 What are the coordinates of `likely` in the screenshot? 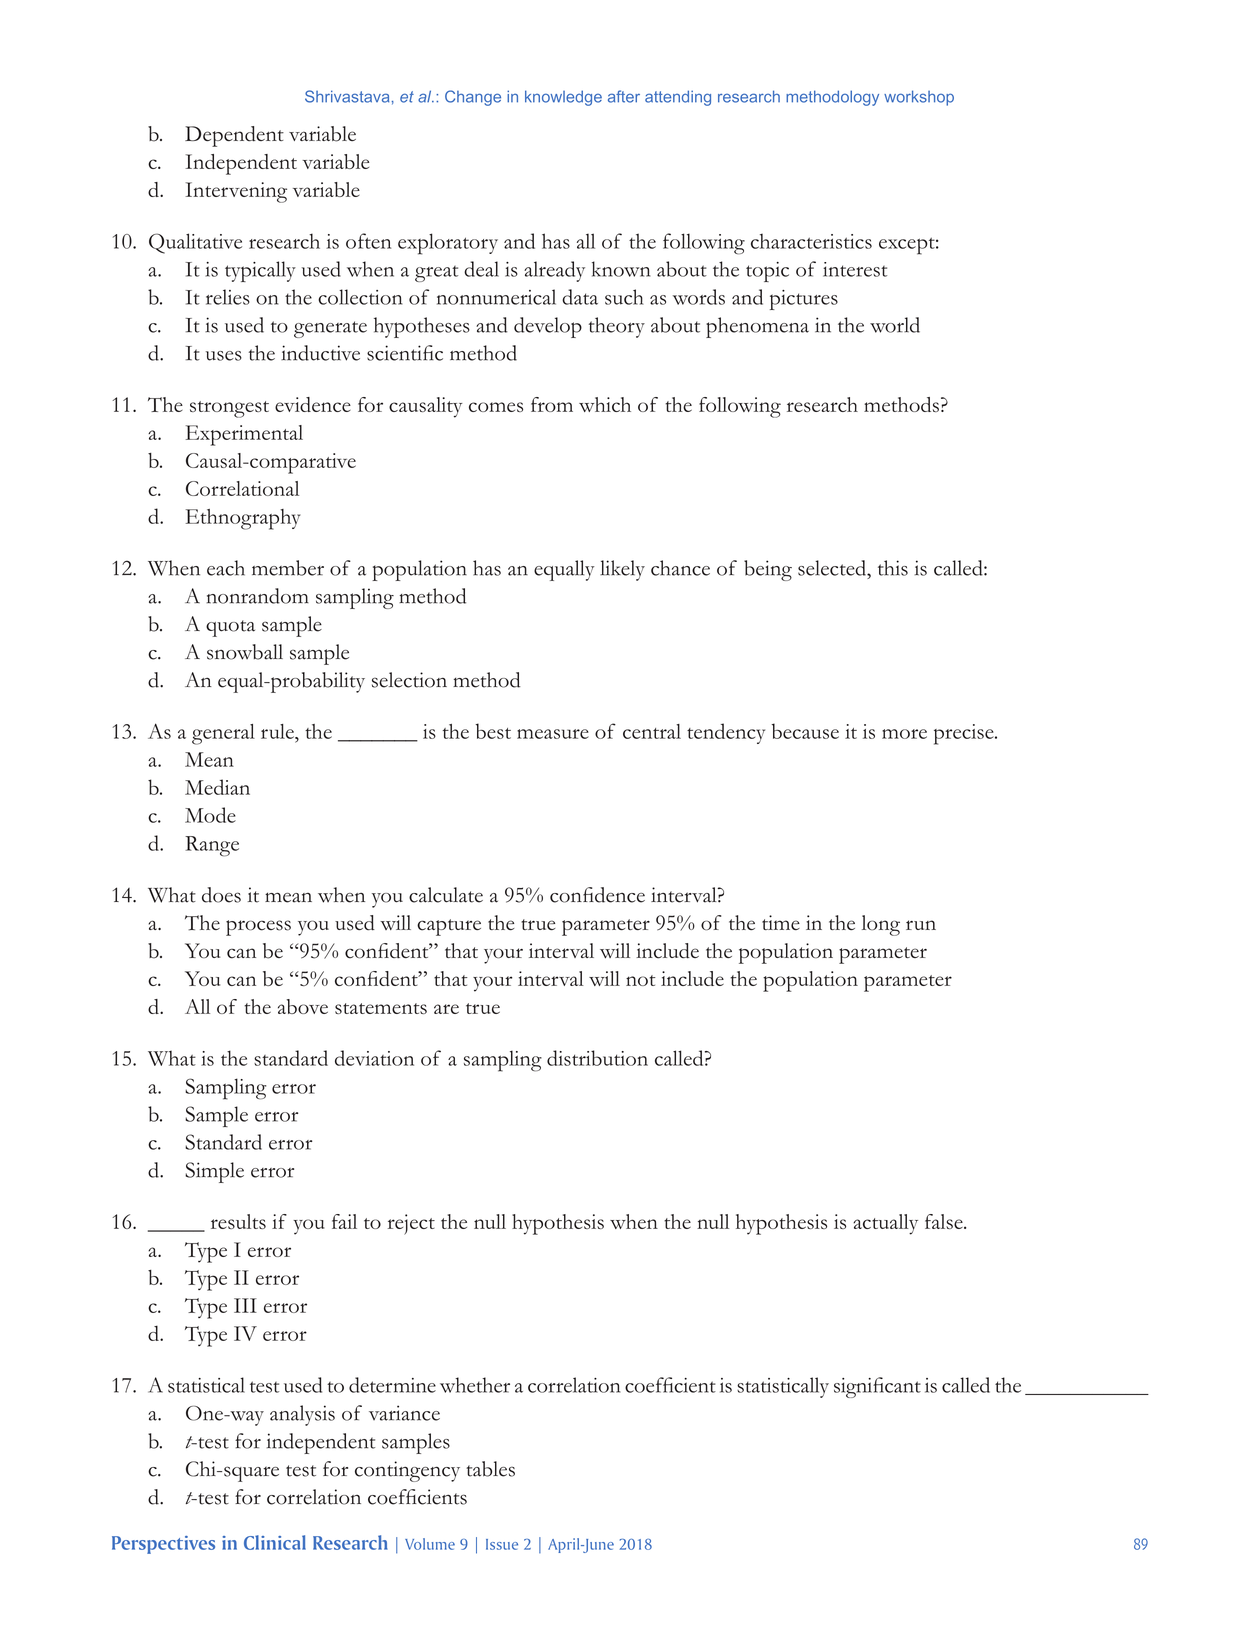 It's located at (622, 570).
